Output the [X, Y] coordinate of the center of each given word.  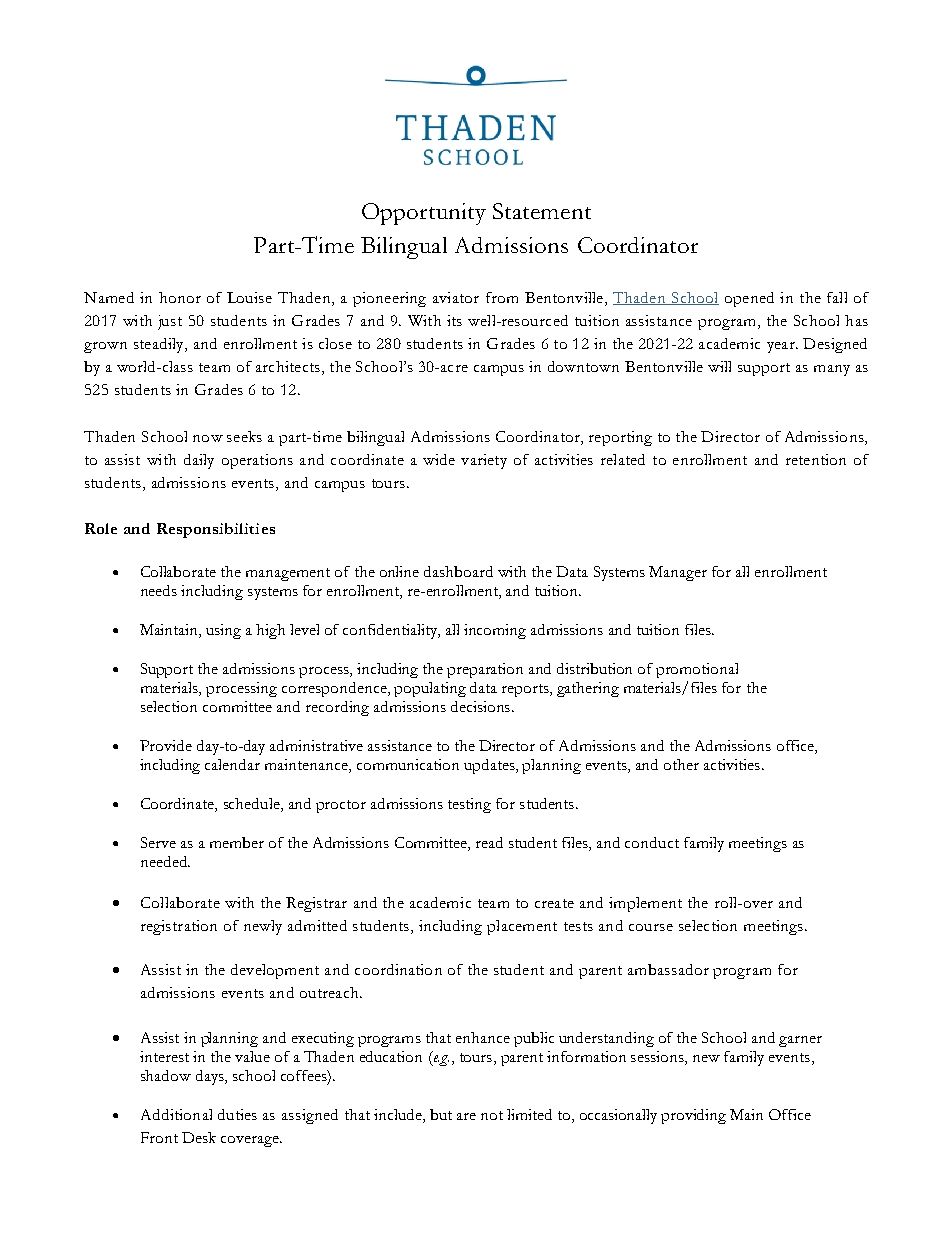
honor [180, 297]
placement [522, 927]
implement [645, 904]
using [223, 631]
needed [165, 861]
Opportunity [424, 214]
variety [484, 461]
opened [749, 299]
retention [816, 459]
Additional [176, 1114]
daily [199, 461]
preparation [485, 670]
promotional [697, 670]
